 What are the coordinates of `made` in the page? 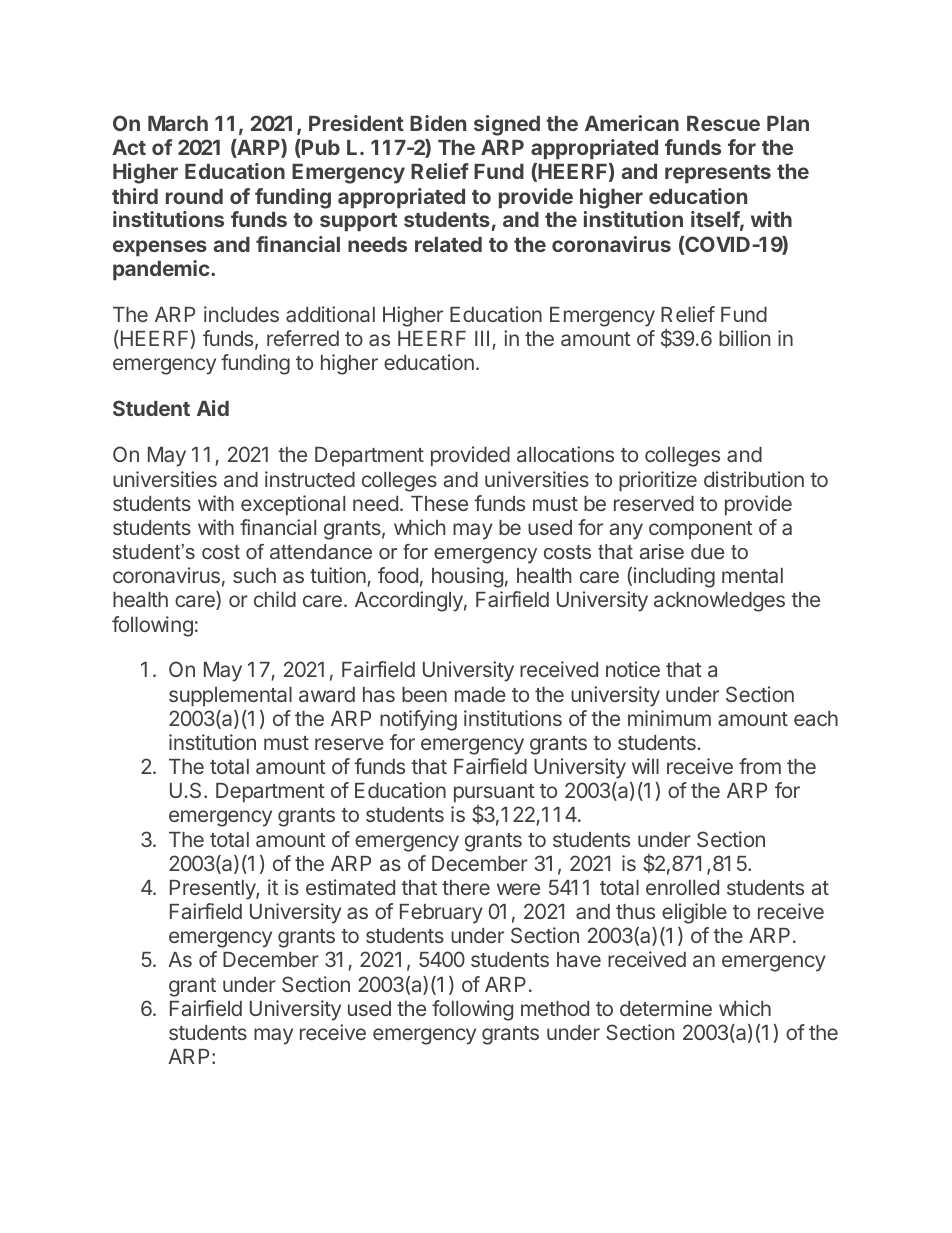 It's located at (480, 694).
